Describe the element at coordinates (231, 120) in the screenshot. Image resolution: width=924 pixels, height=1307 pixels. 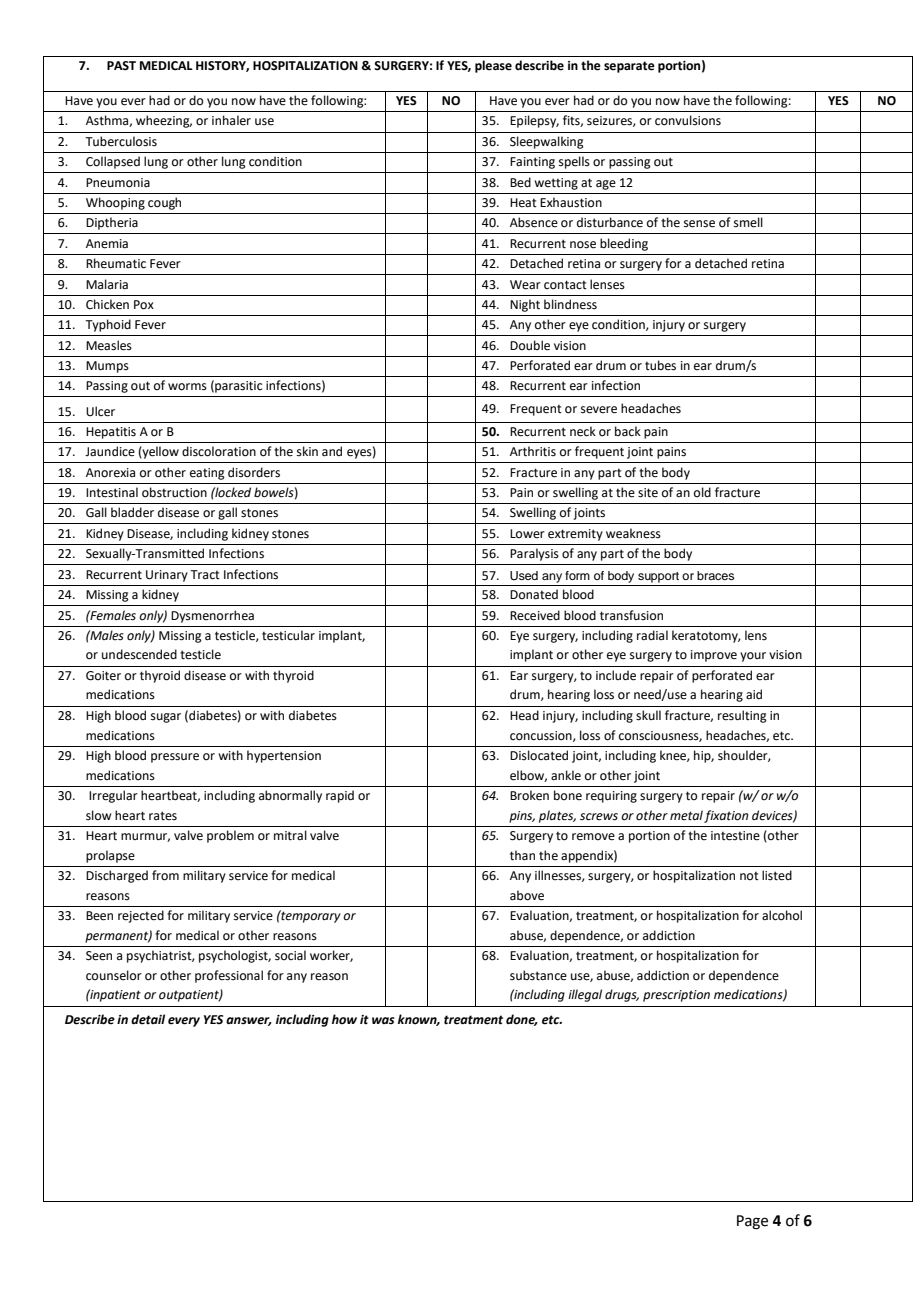
I see `inhaler` at that location.
